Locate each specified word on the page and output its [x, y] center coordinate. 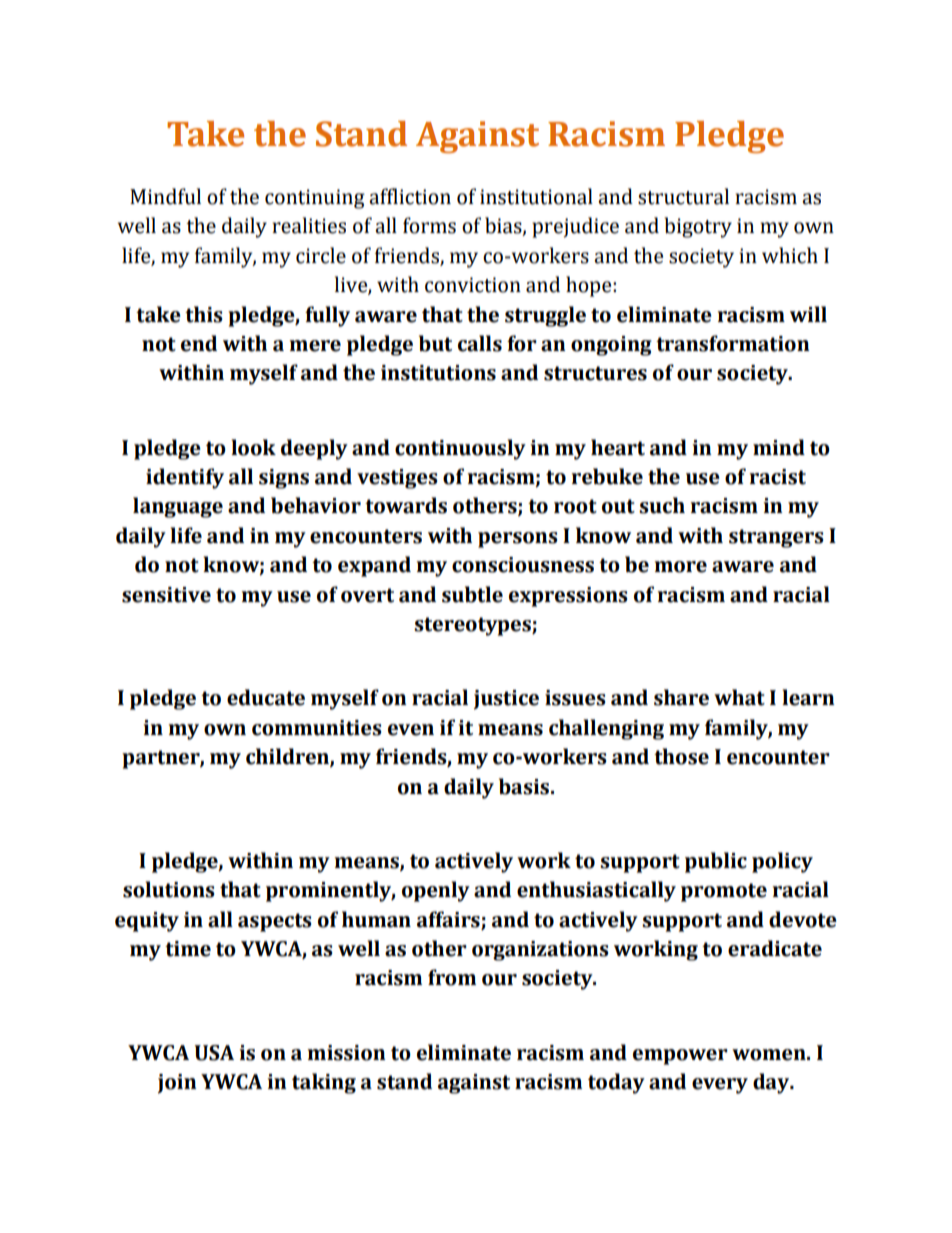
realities [309, 225]
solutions [169, 889]
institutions [438, 373]
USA [214, 1053]
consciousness [523, 565]
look [253, 447]
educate [266, 697]
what [739, 697]
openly [436, 891]
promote [724, 892]
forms [429, 225]
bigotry [698, 227]
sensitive [166, 595]
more [681, 567]
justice [506, 700]
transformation [733, 343]
